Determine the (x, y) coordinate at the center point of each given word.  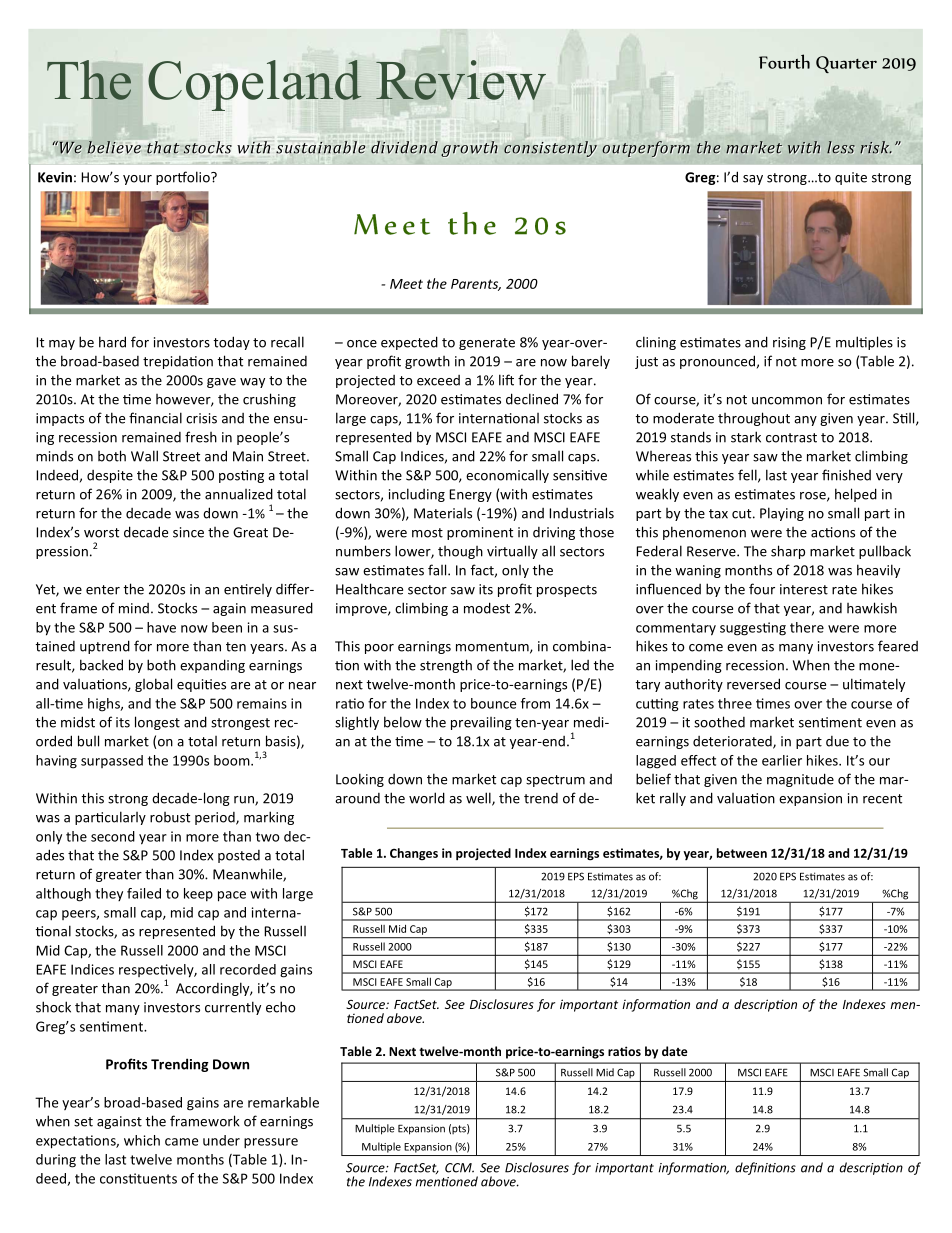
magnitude (800, 780)
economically (507, 476)
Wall (144, 456)
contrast (791, 438)
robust (170, 817)
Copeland (255, 85)
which (142, 1140)
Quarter (846, 64)
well (479, 799)
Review (461, 80)
